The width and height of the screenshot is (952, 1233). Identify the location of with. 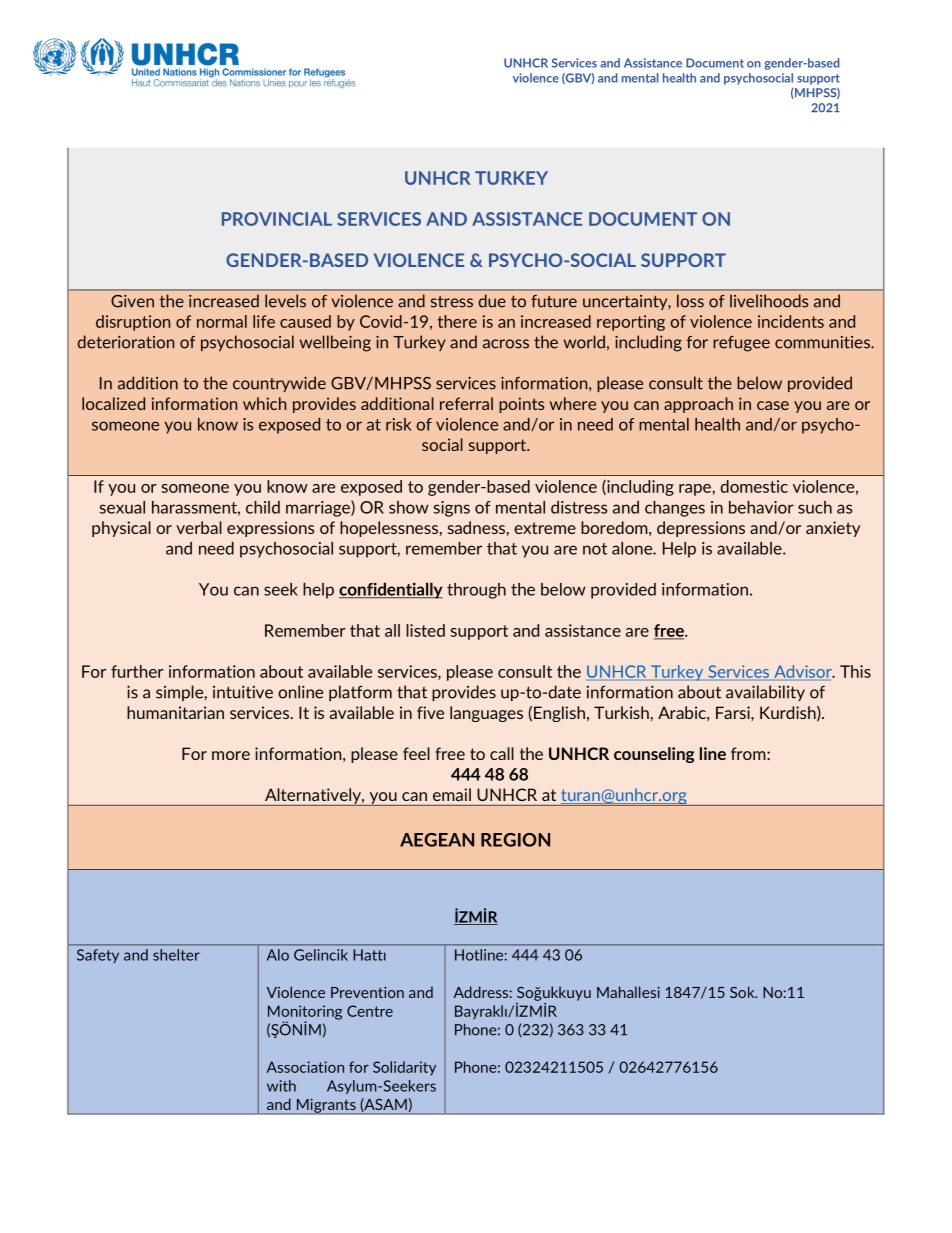
(281, 1086).
